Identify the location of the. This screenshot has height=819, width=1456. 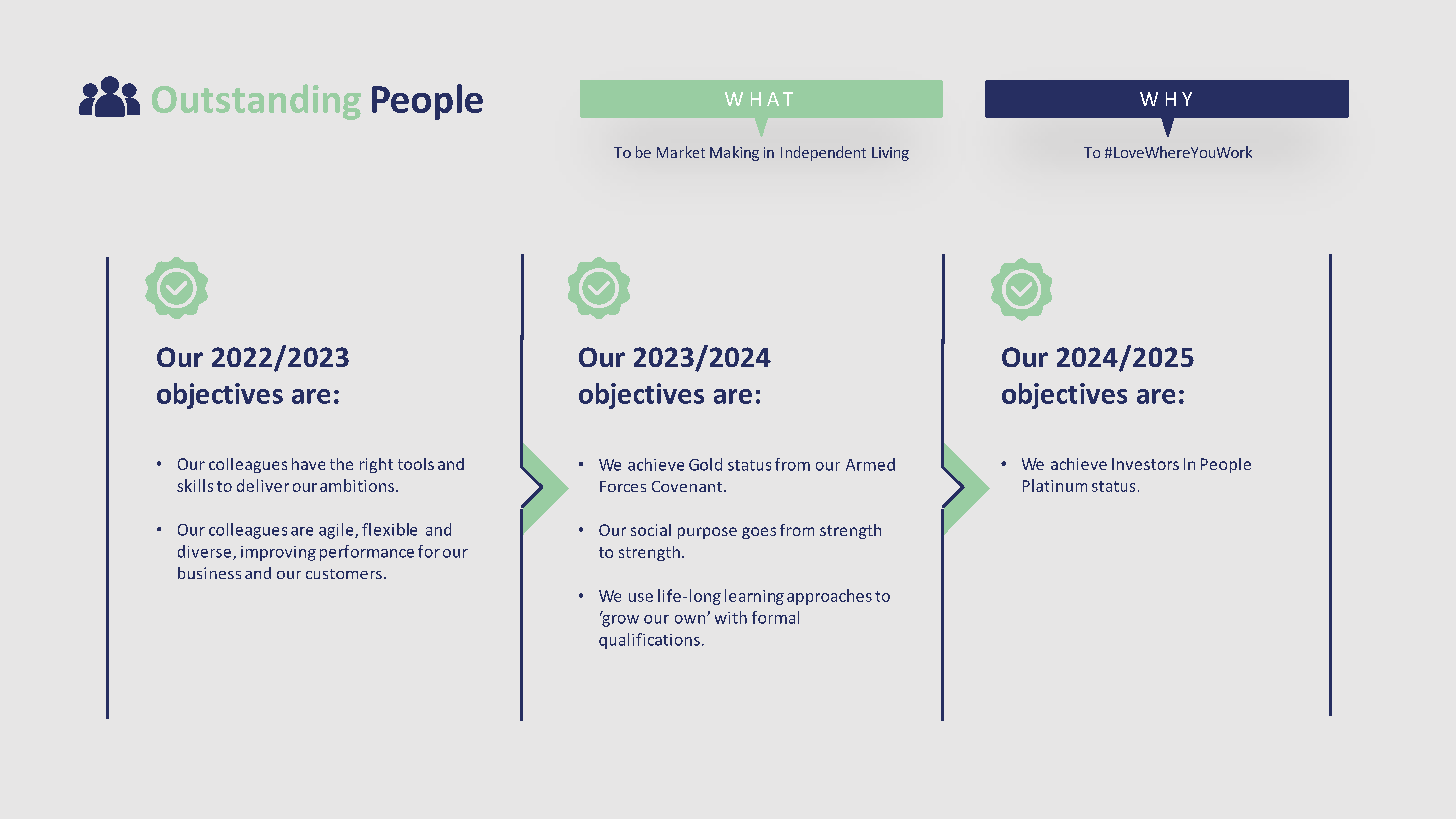
(341, 464).
